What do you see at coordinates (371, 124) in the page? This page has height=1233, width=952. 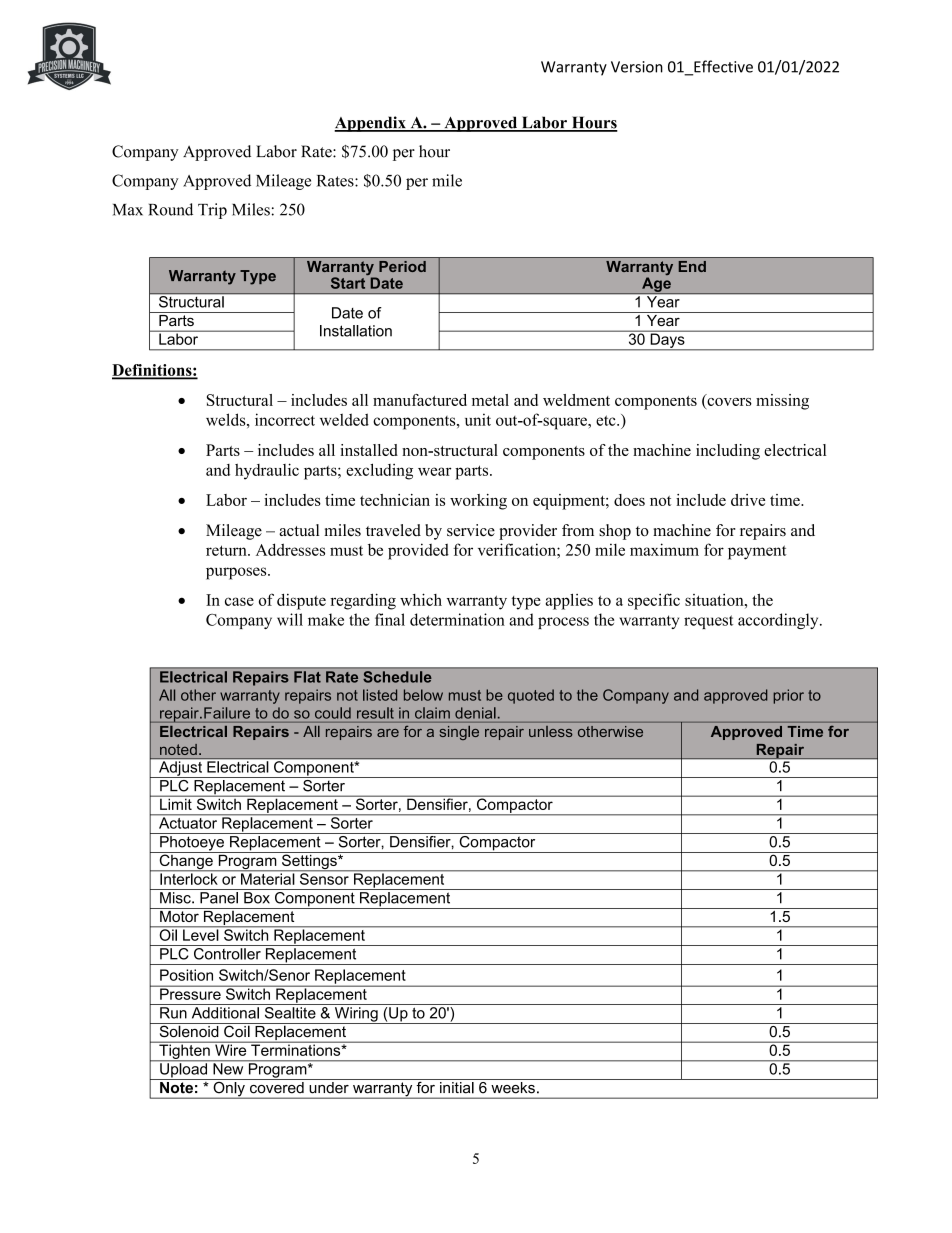 I see `Appendix` at bounding box center [371, 124].
